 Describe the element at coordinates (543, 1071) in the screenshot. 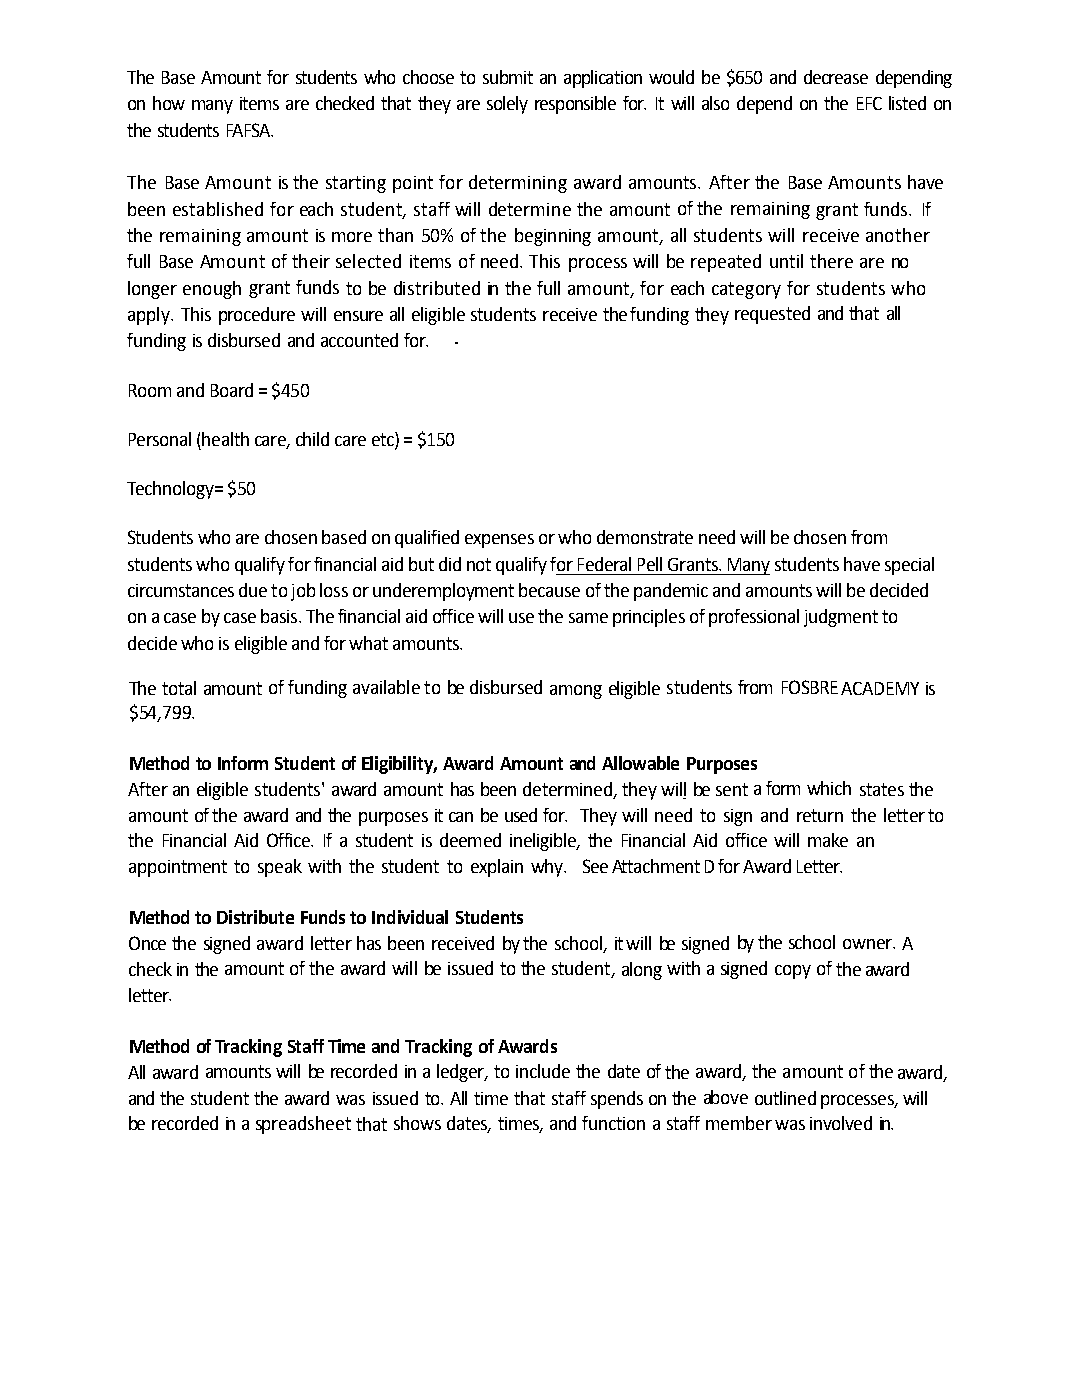

I see `include` at that location.
